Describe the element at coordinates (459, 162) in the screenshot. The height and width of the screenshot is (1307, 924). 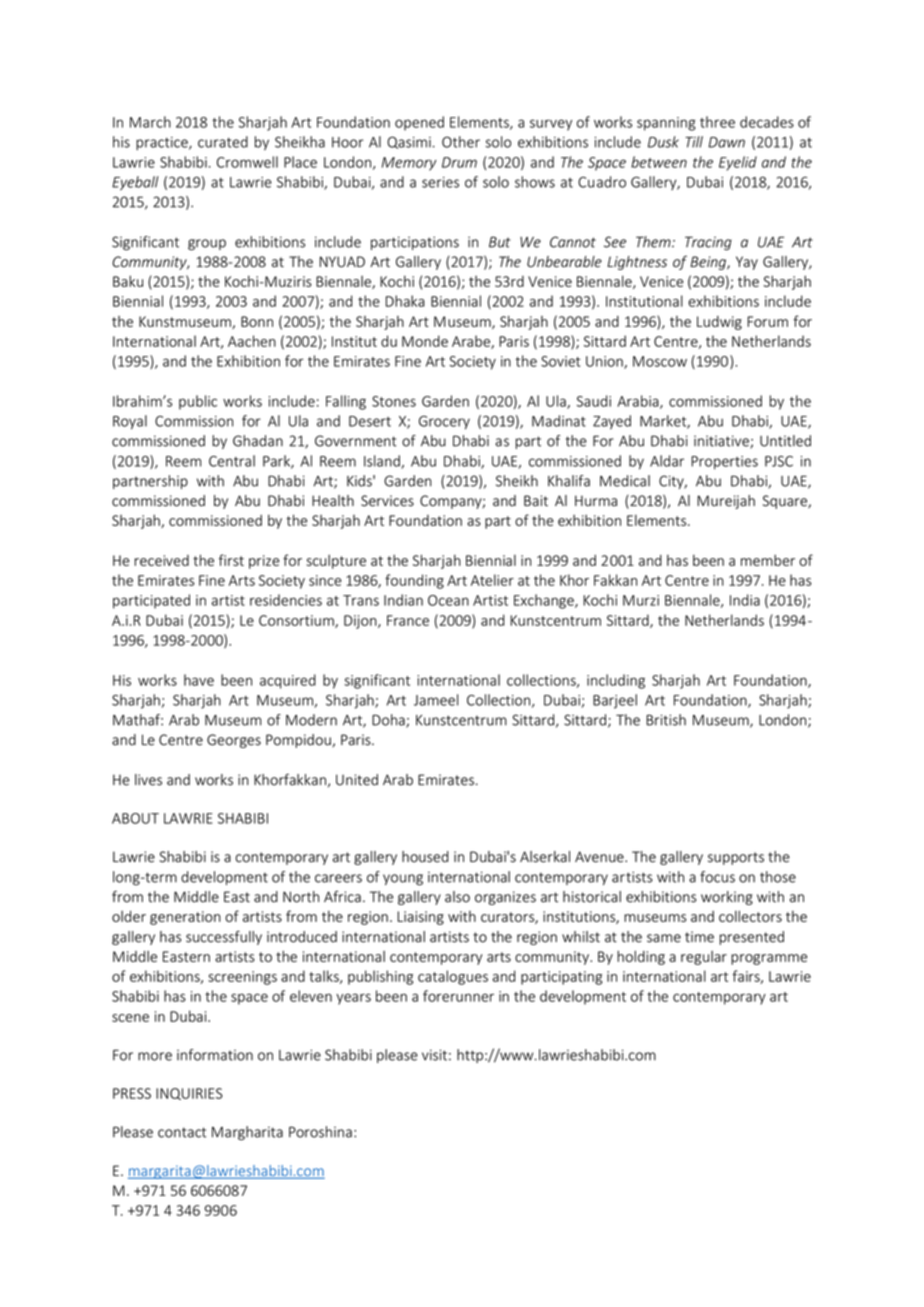
I see `Drum` at that location.
